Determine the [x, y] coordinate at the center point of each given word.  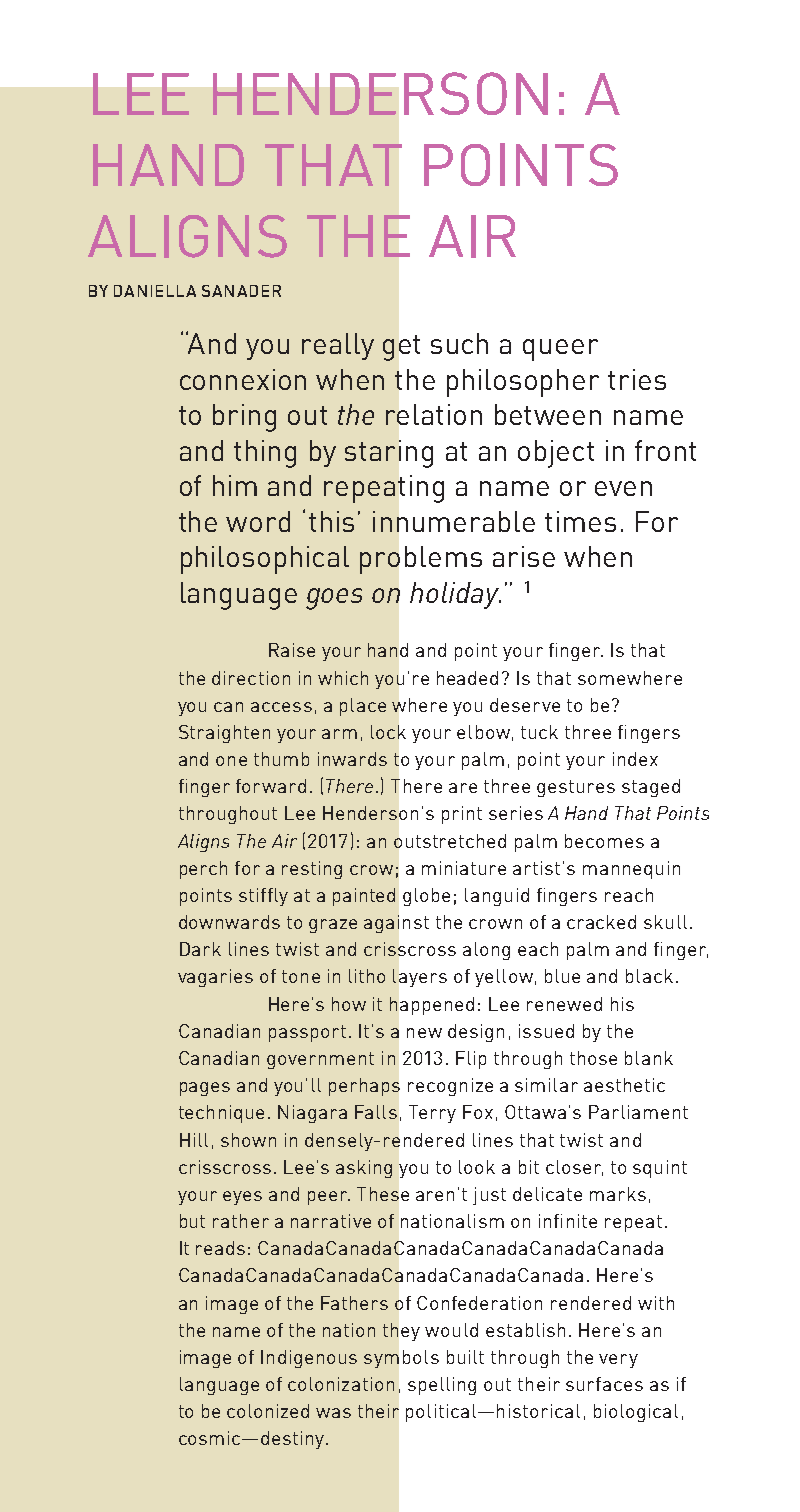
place [363, 707]
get [401, 348]
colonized [268, 1411]
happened [432, 1006]
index [635, 759]
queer [560, 350]
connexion [243, 379]
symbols [401, 1359]
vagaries [215, 978]
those [593, 1058]
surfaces [604, 1384]
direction [251, 678]
